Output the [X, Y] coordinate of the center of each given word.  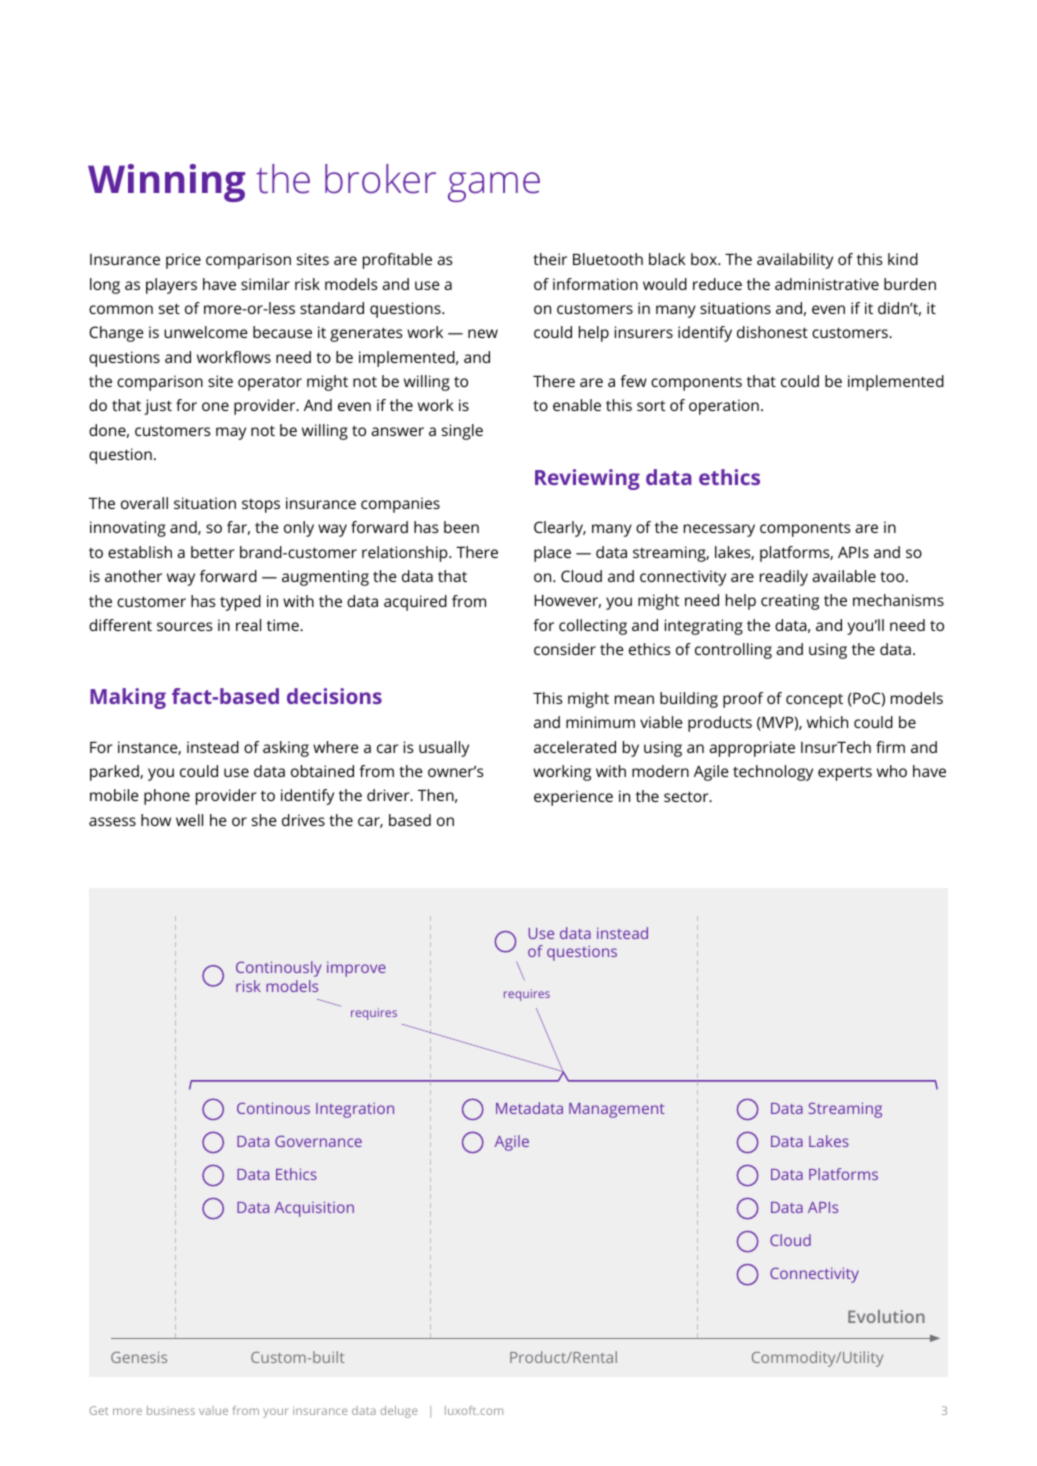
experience [573, 798]
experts [845, 773]
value [213, 1410]
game [494, 187]
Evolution [886, 1316]
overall [144, 503]
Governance [318, 1141]
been [461, 527]
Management [617, 1110]
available [844, 576]
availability [795, 261]
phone [167, 797]
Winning [166, 183]
